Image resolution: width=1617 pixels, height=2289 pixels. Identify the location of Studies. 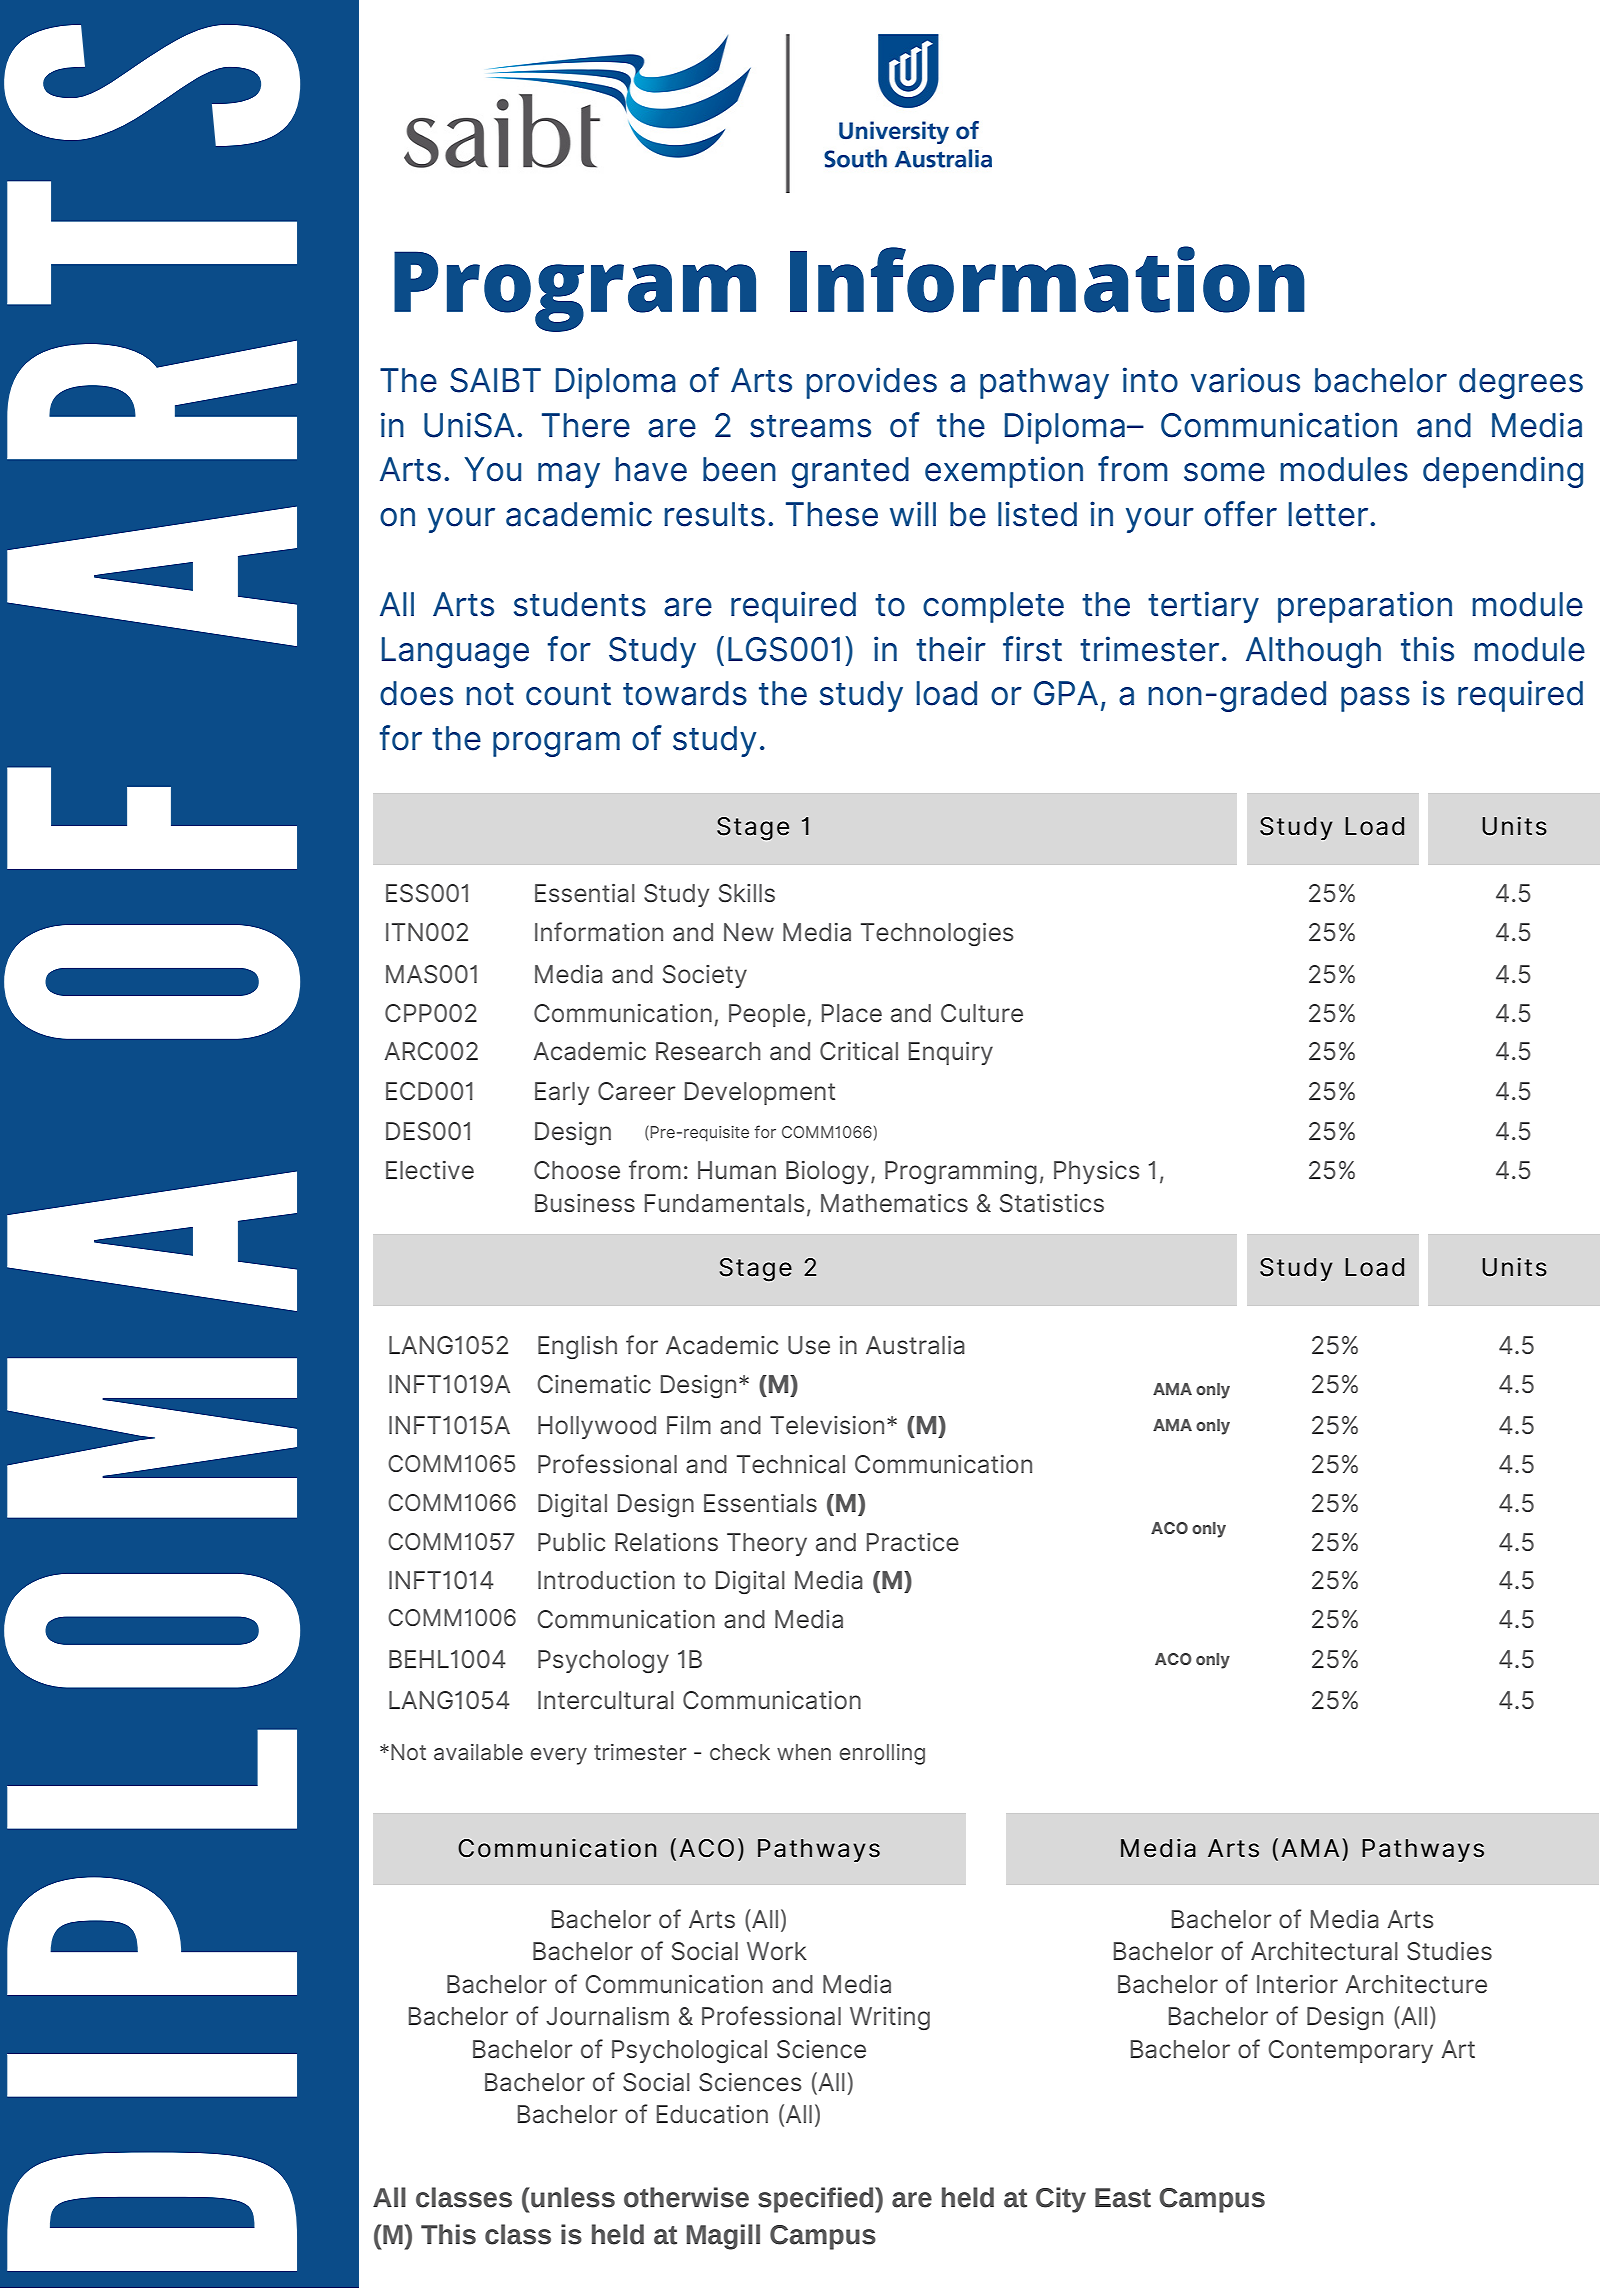
(1449, 1951).
